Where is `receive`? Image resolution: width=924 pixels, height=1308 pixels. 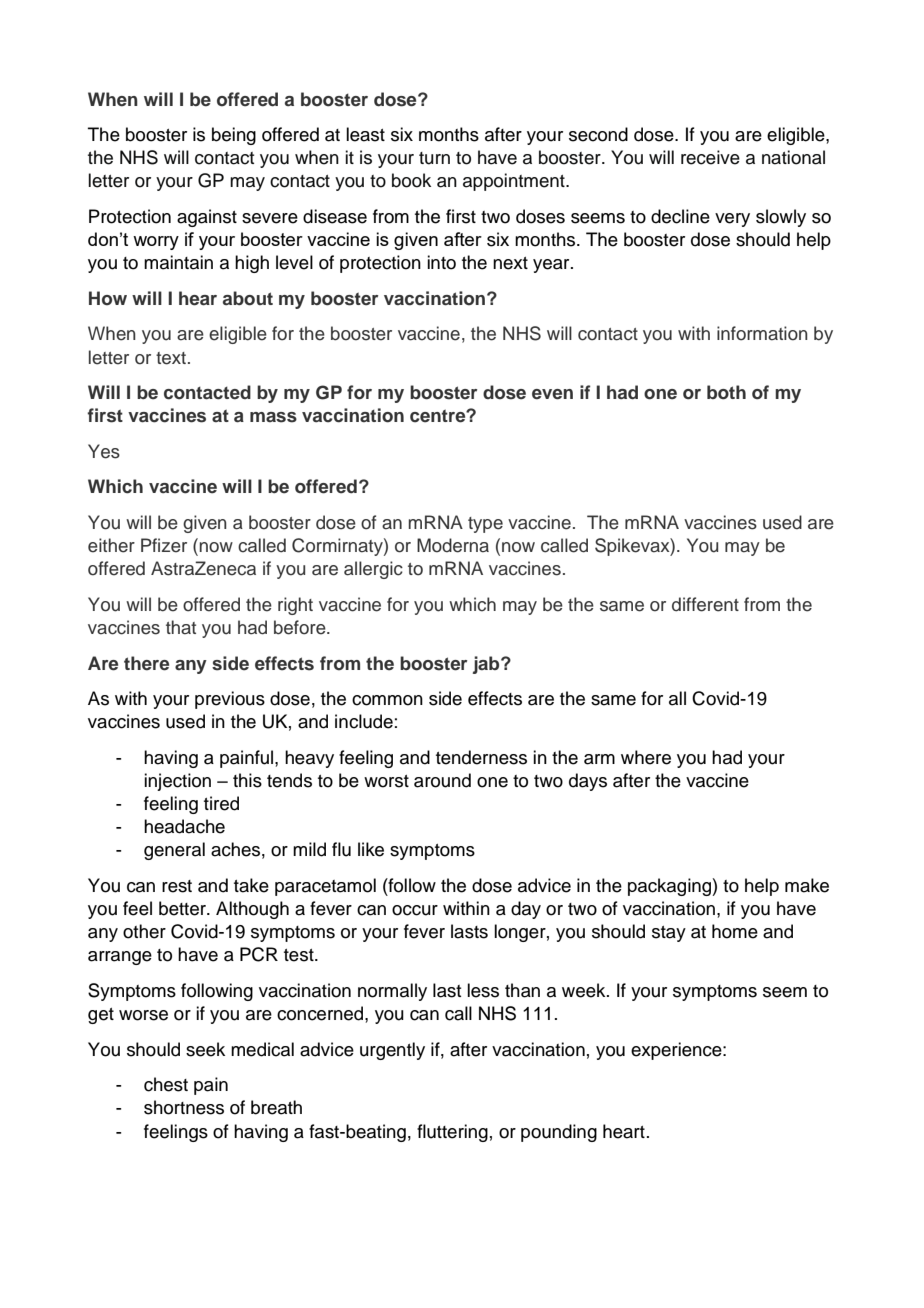
receive is located at coordinates (710, 157).
